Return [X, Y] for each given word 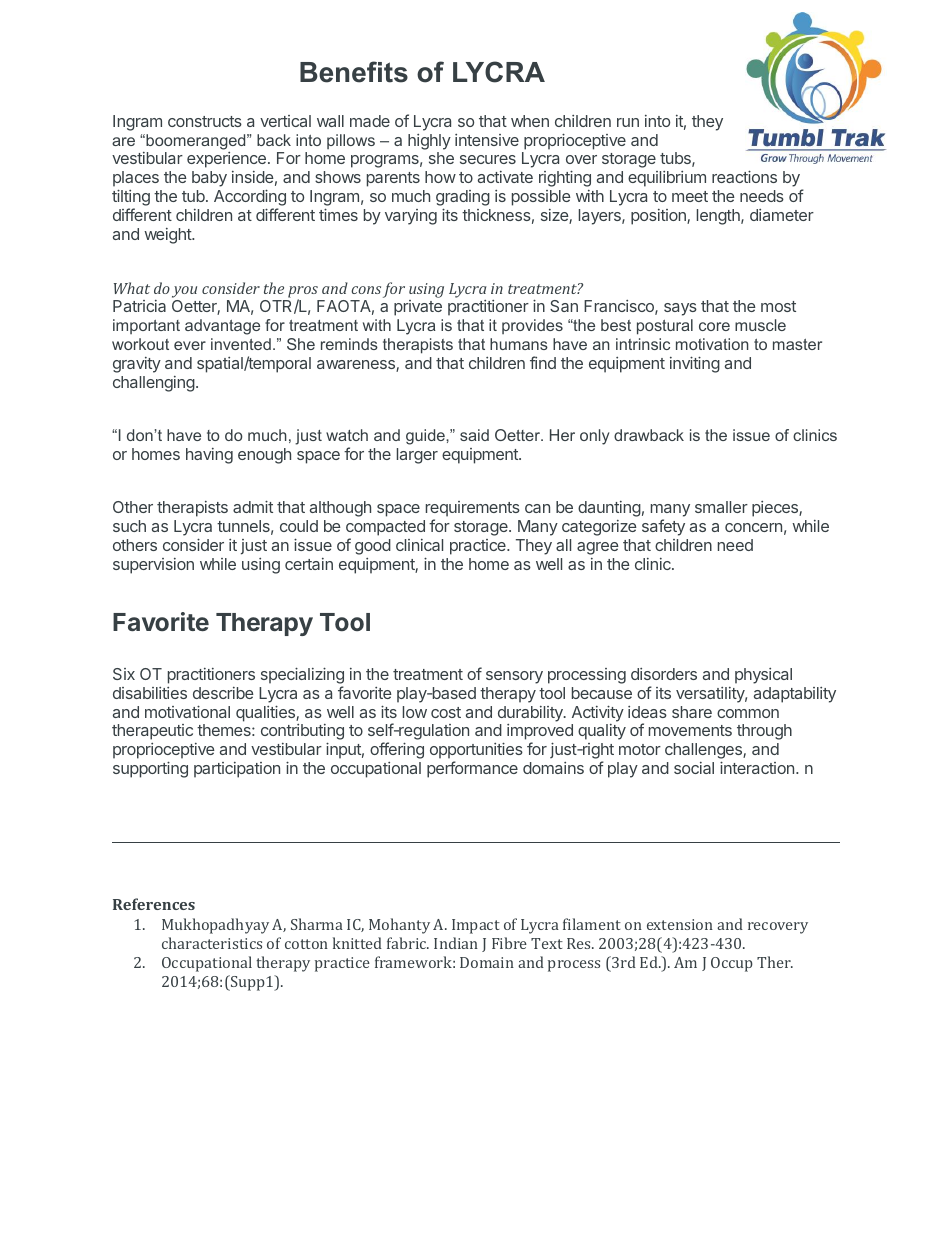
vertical [285, 121]
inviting [695, 364]
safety [663, 527]
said [474, 435]
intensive [487, 140]
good [373, 547]
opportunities [476, 750]
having [209, 456]
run [628, 122]
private [418, 308]
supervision [153, 566]
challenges [704, 752]
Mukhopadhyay [215, 926]
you [184, 292]
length [719, 217]
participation [237, 770]
